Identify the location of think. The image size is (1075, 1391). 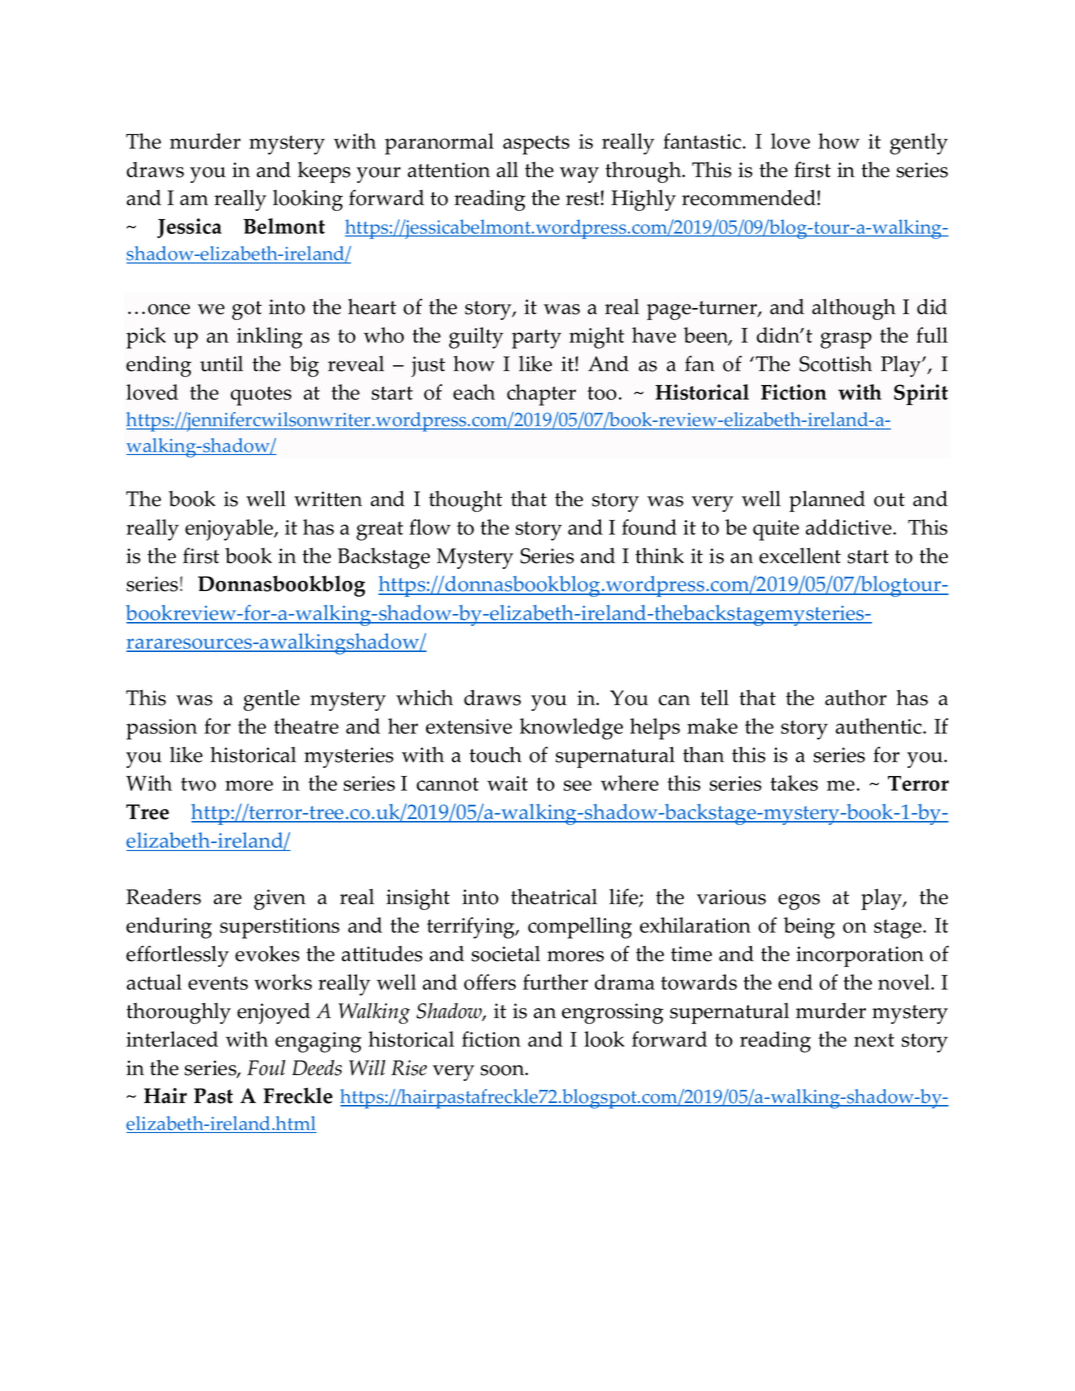
(659, 556).
